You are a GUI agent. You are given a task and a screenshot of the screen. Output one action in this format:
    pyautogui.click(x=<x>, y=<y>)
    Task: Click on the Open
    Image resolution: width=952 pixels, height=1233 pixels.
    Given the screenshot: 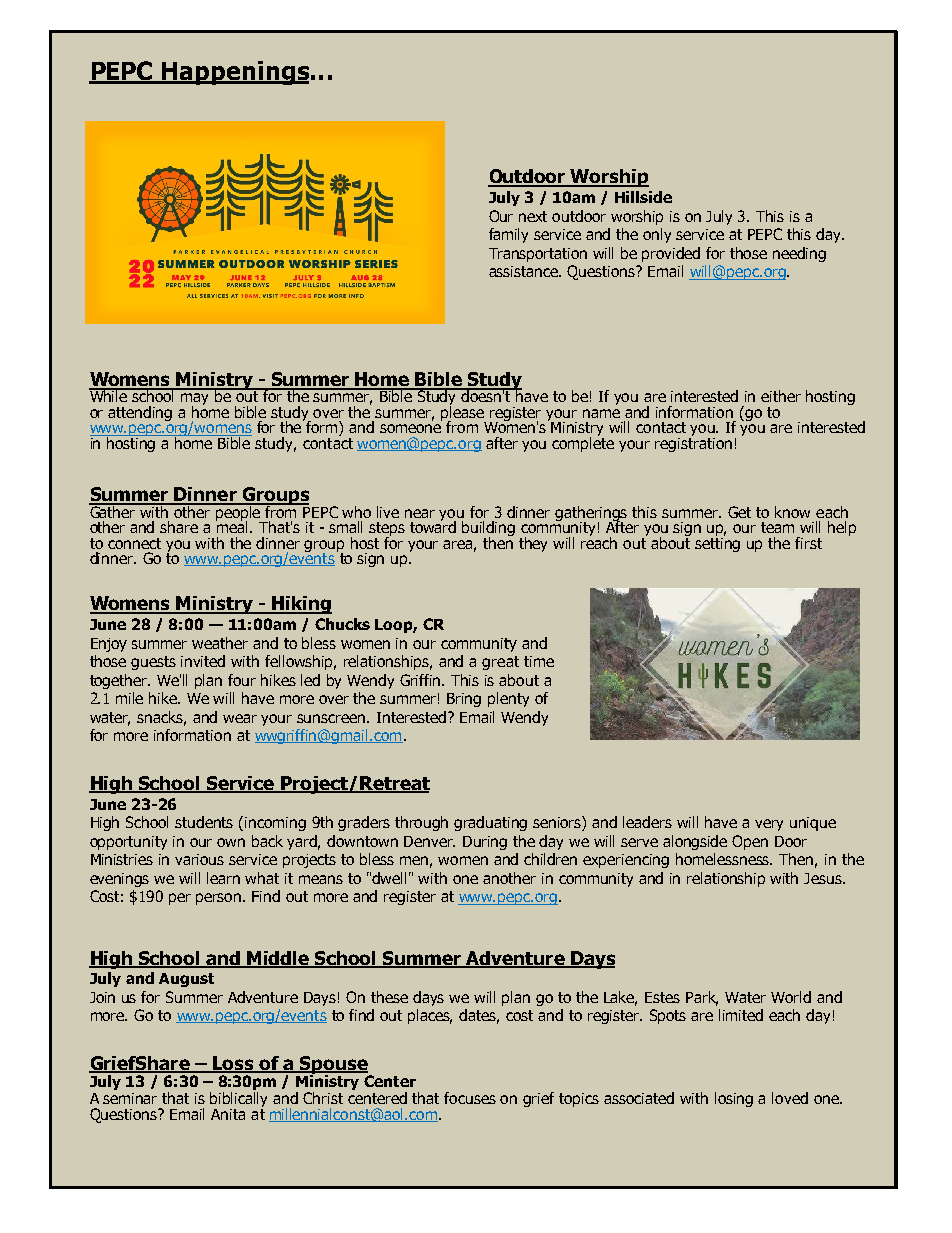 What is the action you would take?
    pyautogui.click(x=750, y=842)
